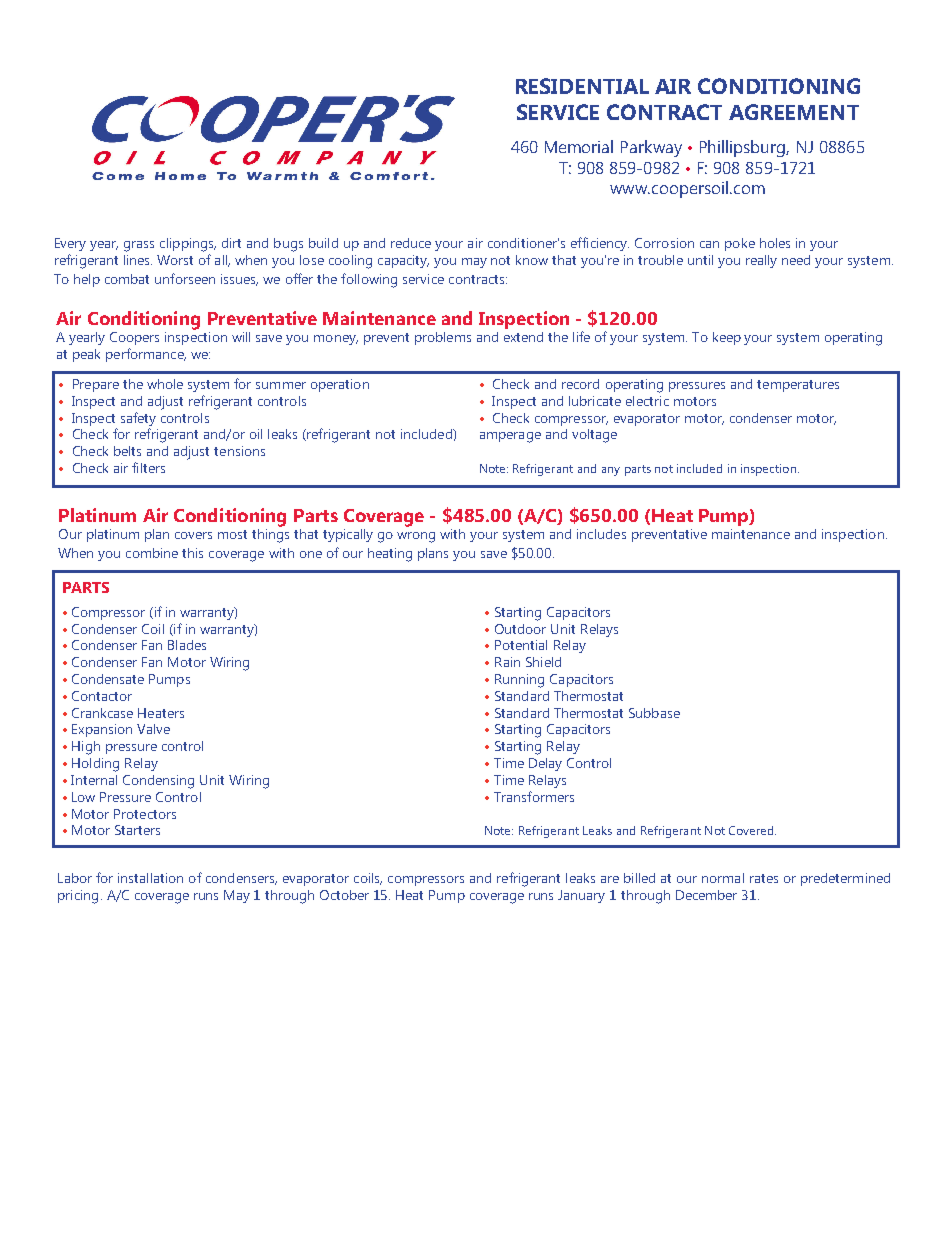  What do you see at coordinates (611, 471) in the screenshot?
I see `any` at bounding box center [611, 471].
